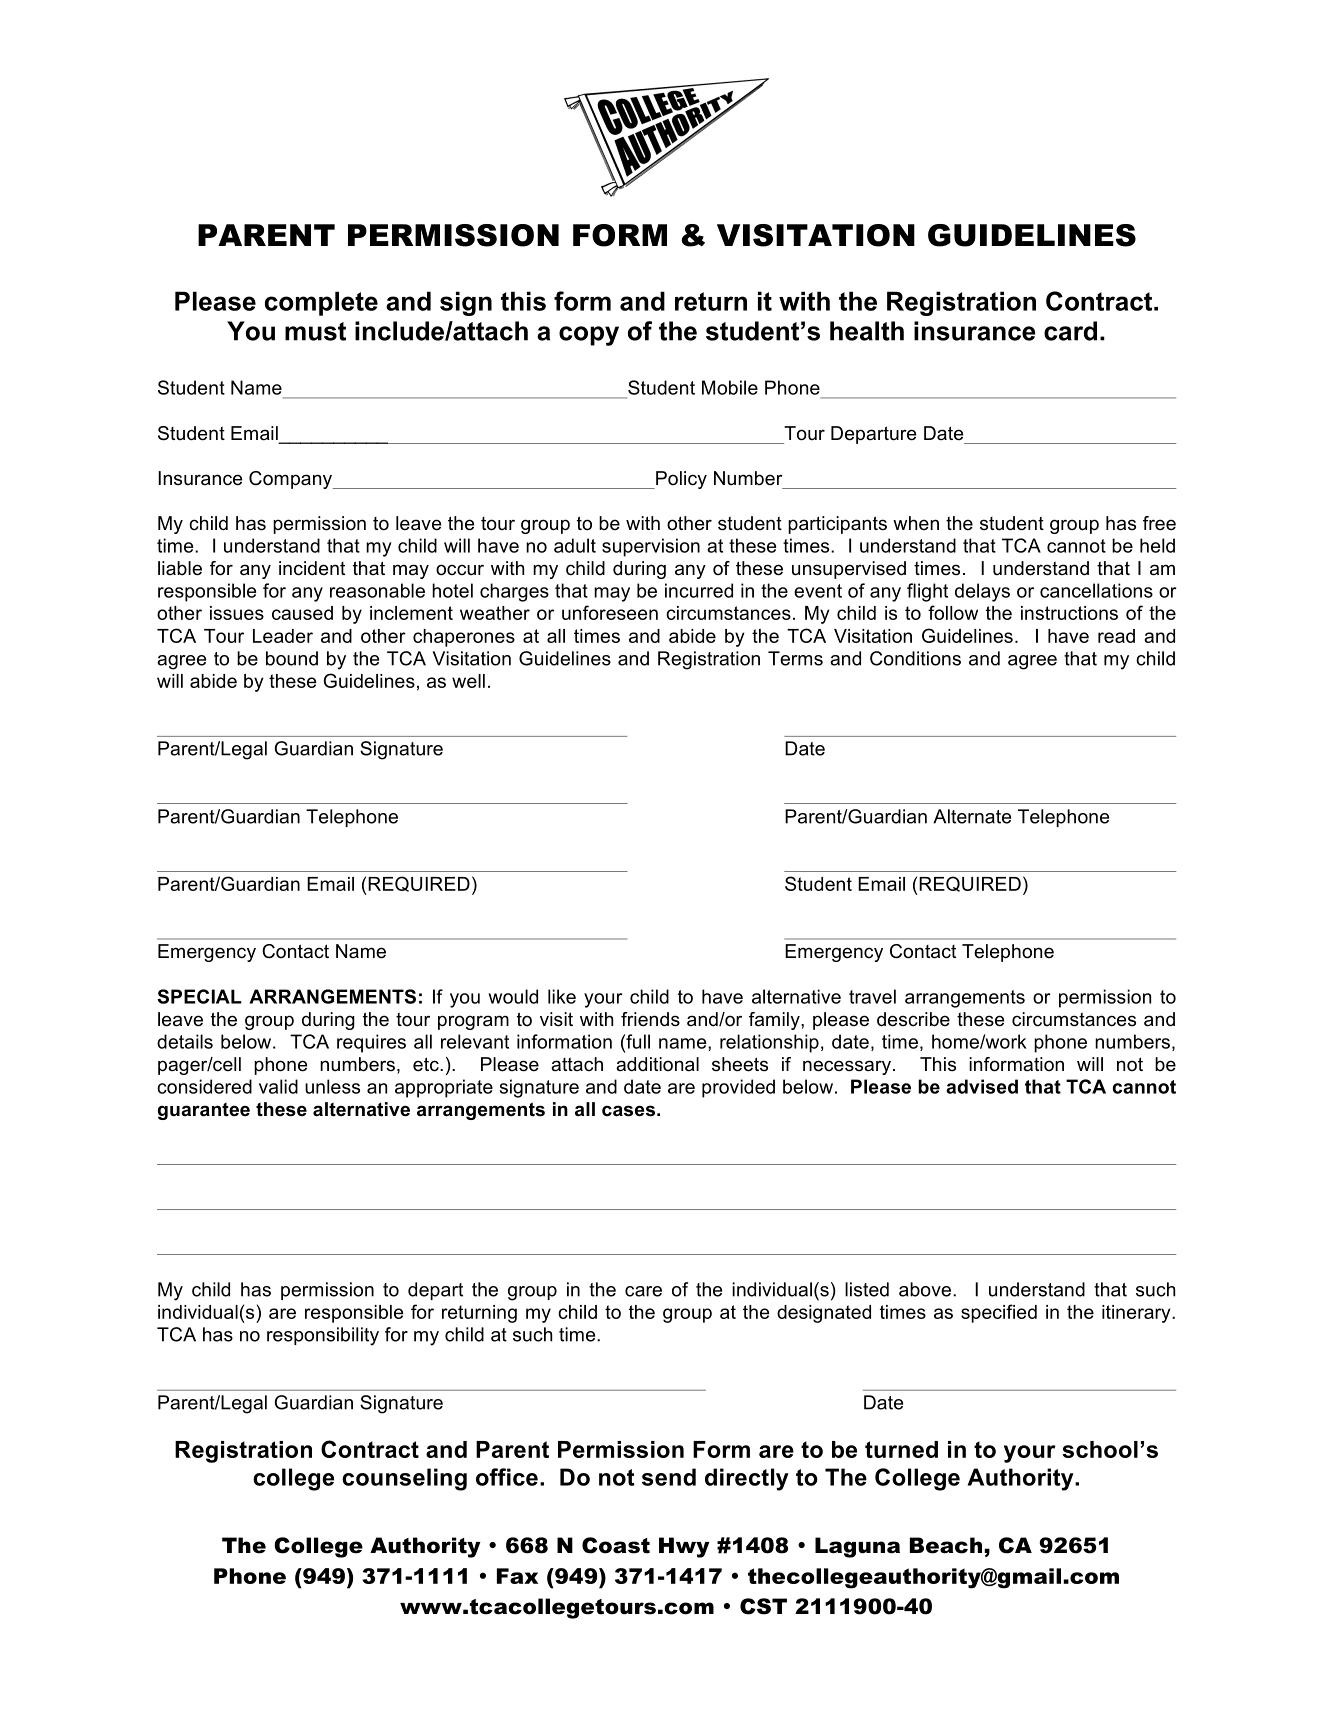 This document has width=1333, height=1725. What do you see at coordinates (1070, 331) in the document?
I see `card` at bounding box center [1070, 331].
